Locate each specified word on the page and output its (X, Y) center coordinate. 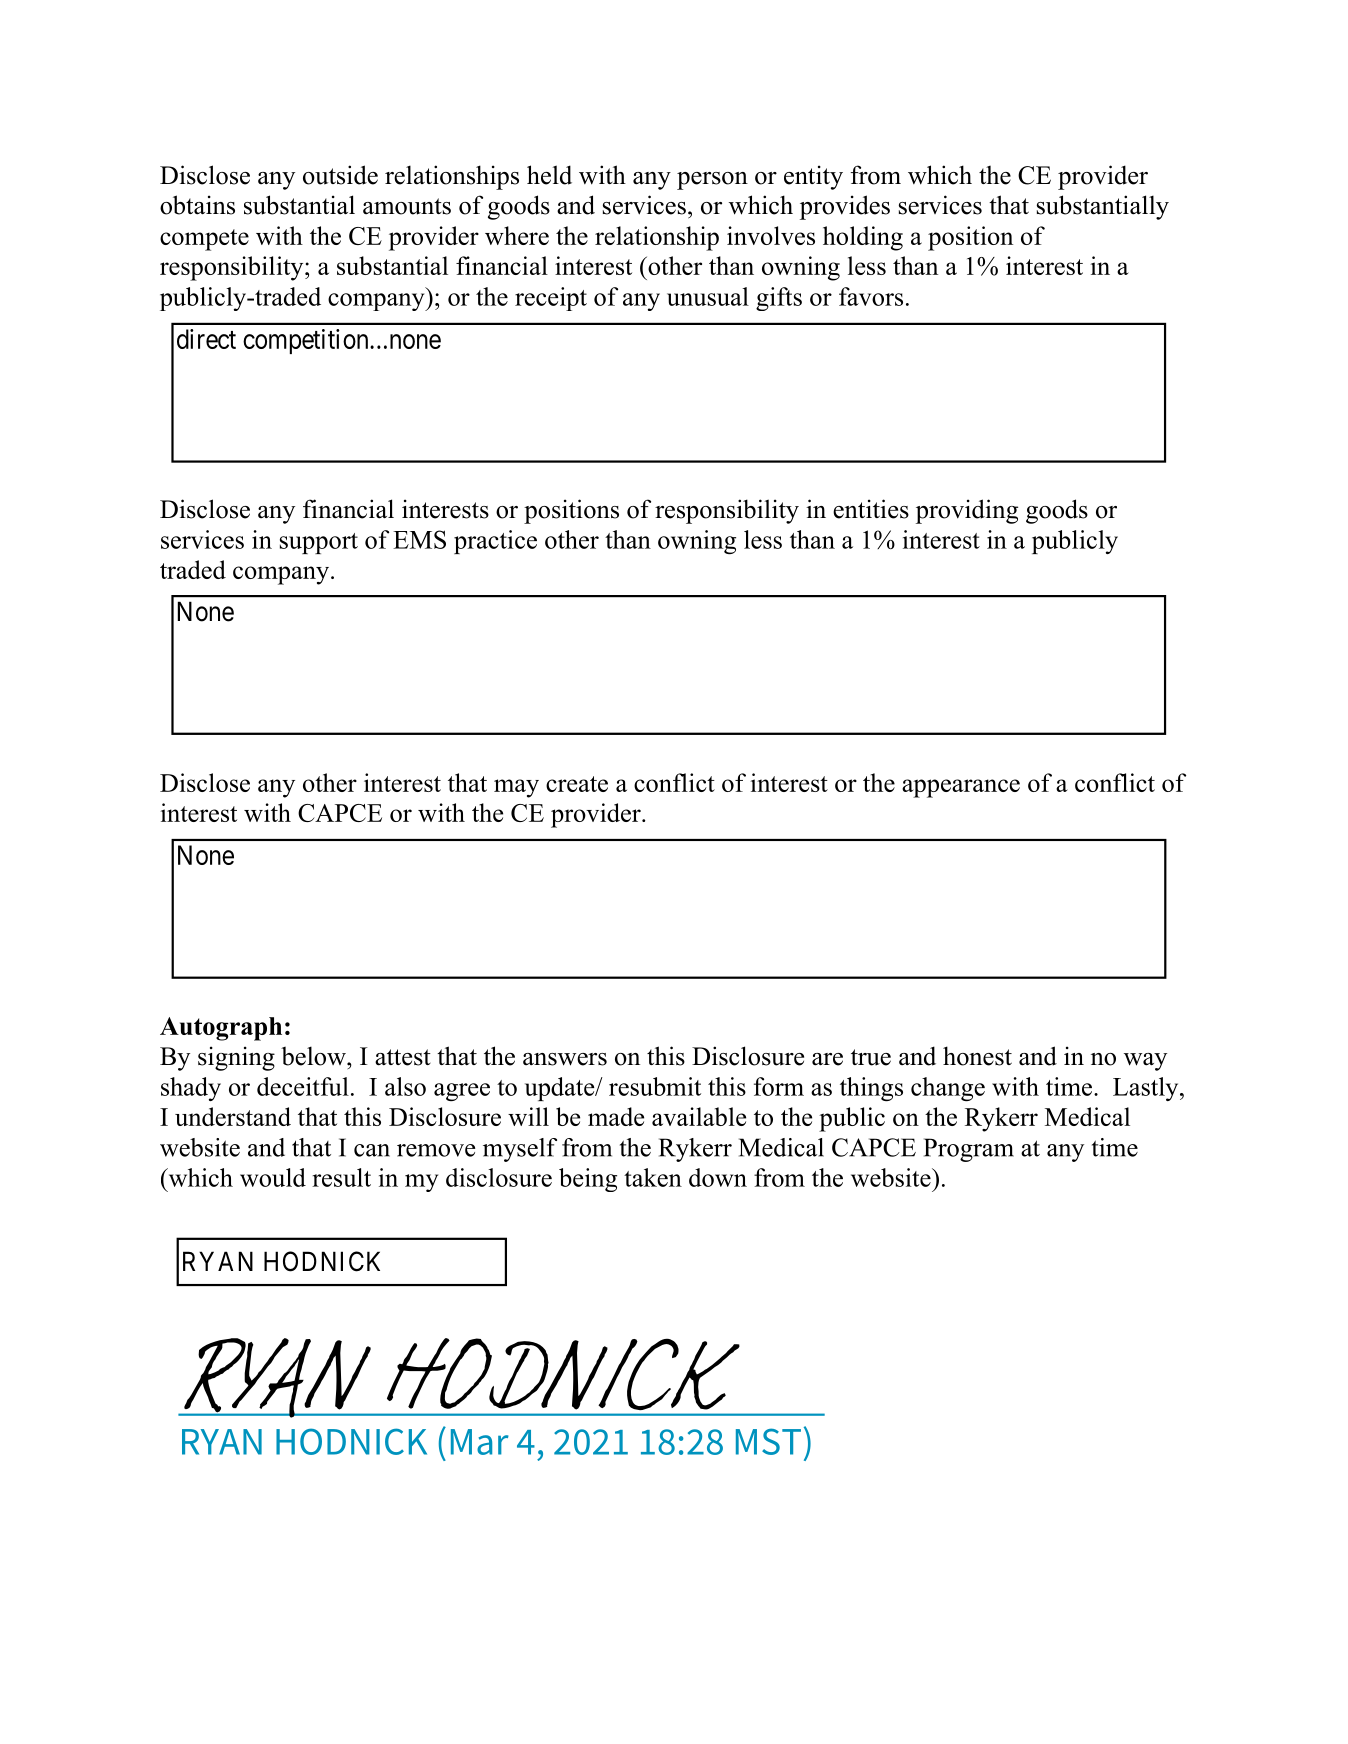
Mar (480, 1442)
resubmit (655, 1086)
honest (977, 1056)
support (319, 543)
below (314, 1056)
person (712, 181)
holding (863, 238)
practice (495, 542)
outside (340, 175)
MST (768, 1441)
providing (967, 511)
